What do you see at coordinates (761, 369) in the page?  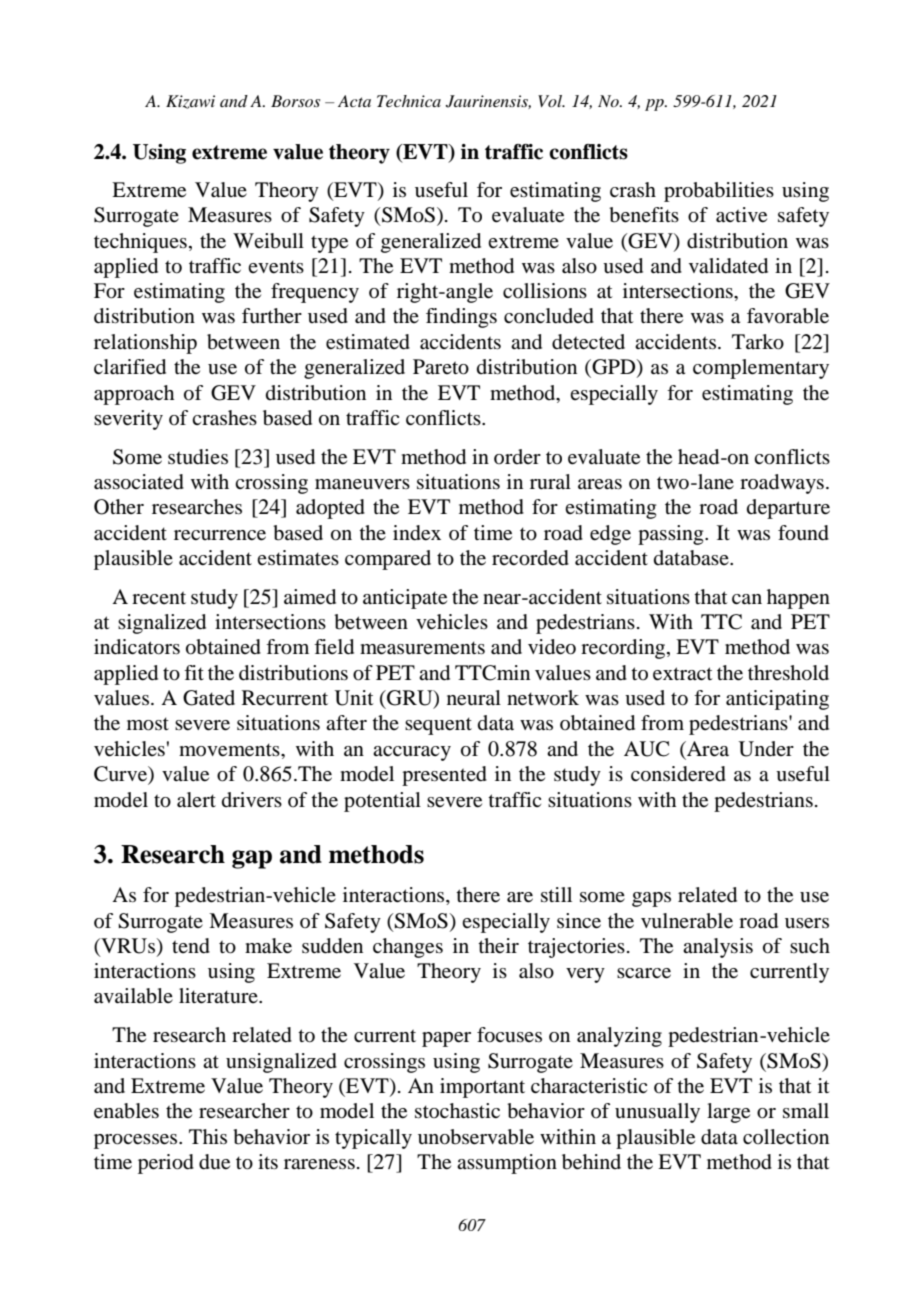 I see `complementary` at bounding box center [761, 369].
